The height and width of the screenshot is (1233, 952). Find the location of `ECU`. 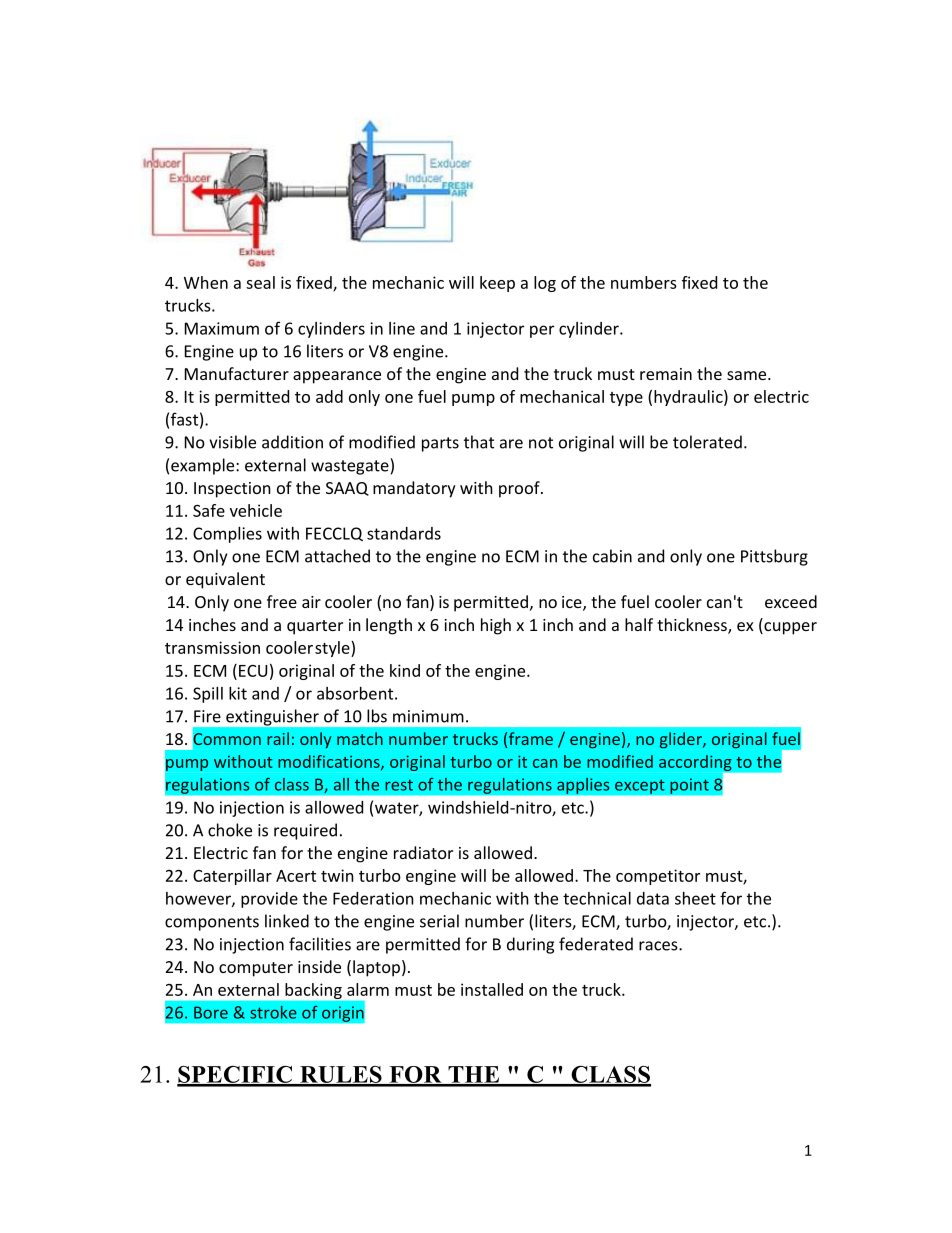

ECU is located at coordinates (253, 671).
